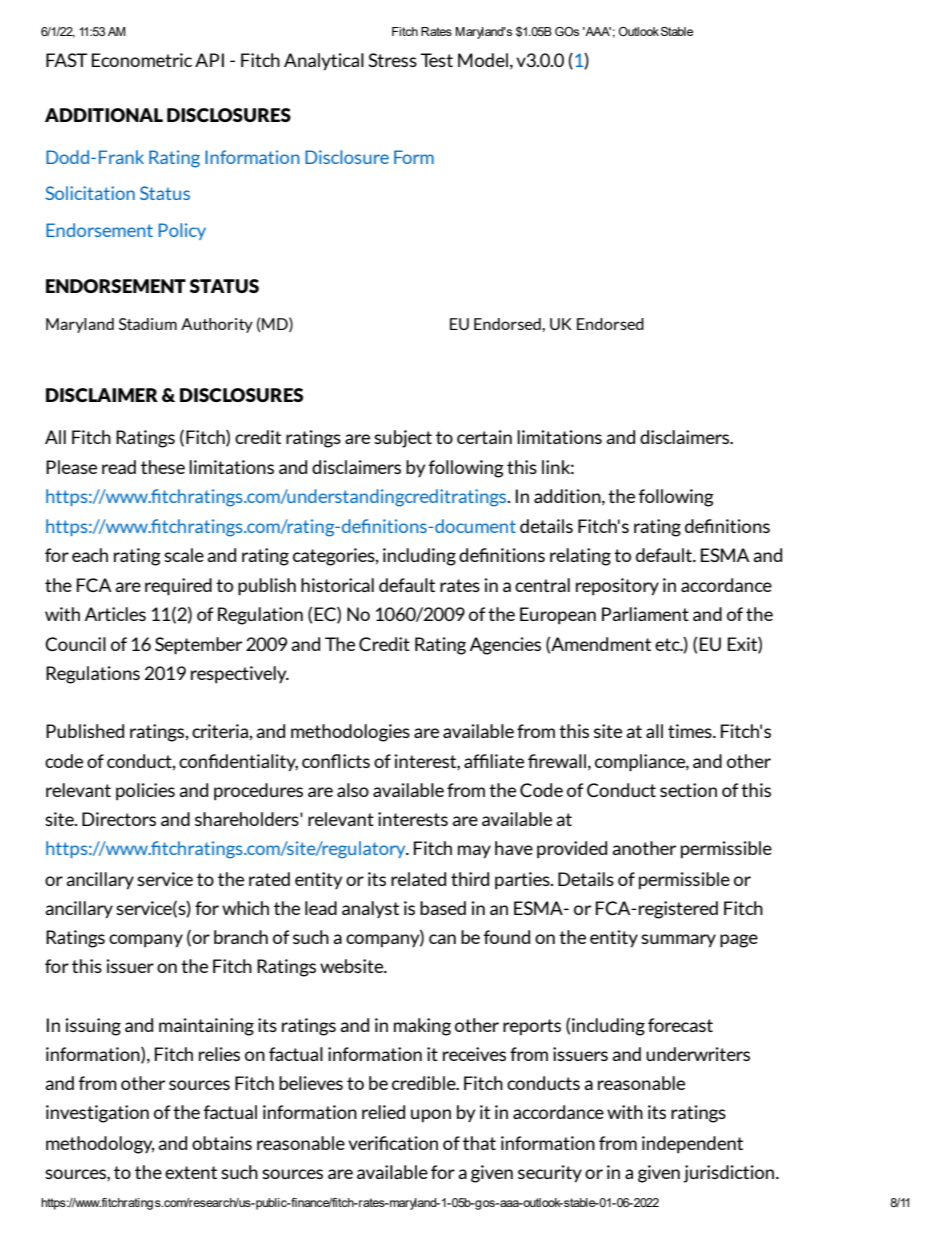  I want to click on historical, so click(337, 585).
